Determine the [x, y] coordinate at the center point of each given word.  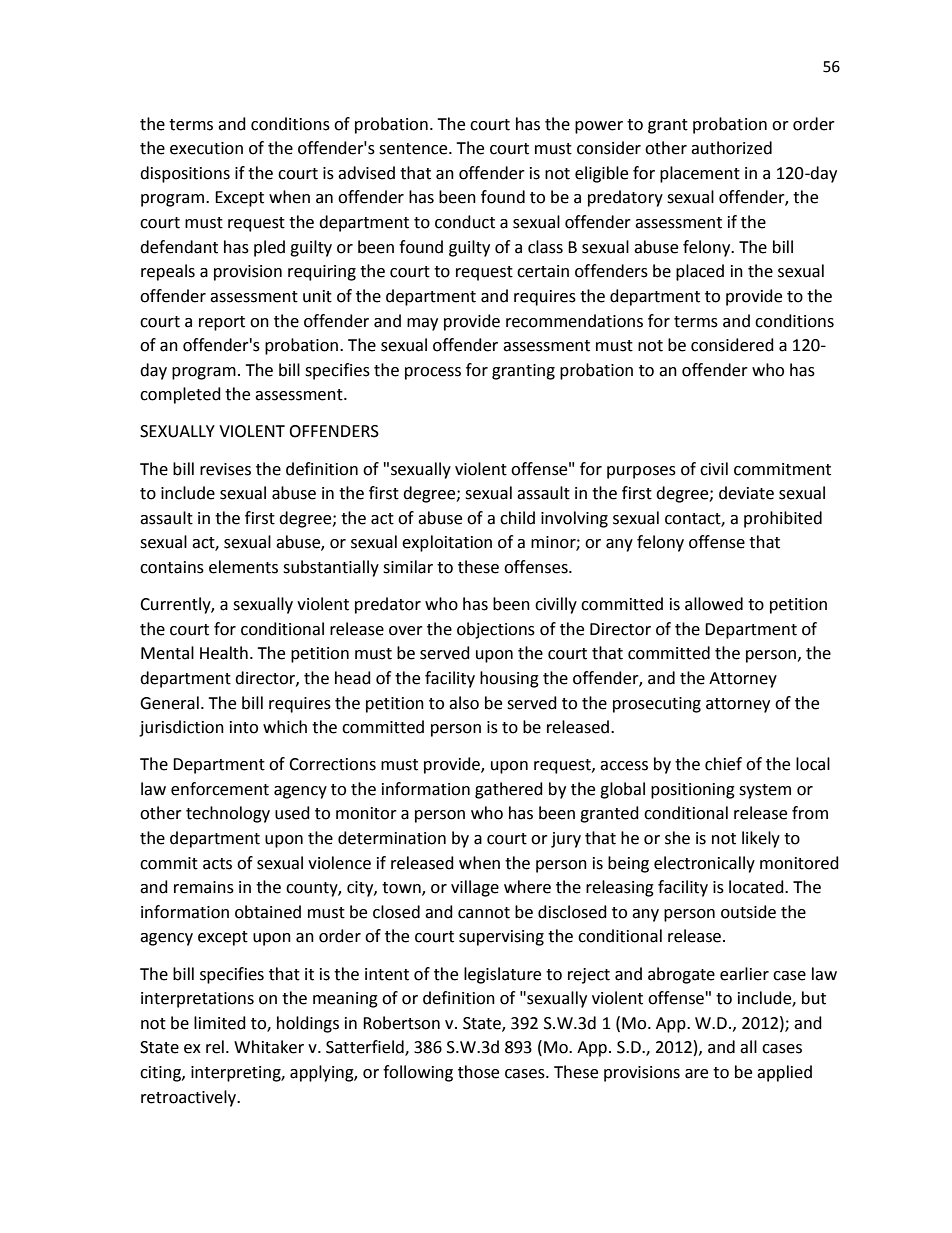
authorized [731, 148]
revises [225, 469]
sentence [414, 149]
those [478, 1072]
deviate [746, 493]
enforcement [220, 789]
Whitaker [269, 1047]
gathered [509, 790]
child [517, 518]
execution [206, 148]
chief [723, 764]
